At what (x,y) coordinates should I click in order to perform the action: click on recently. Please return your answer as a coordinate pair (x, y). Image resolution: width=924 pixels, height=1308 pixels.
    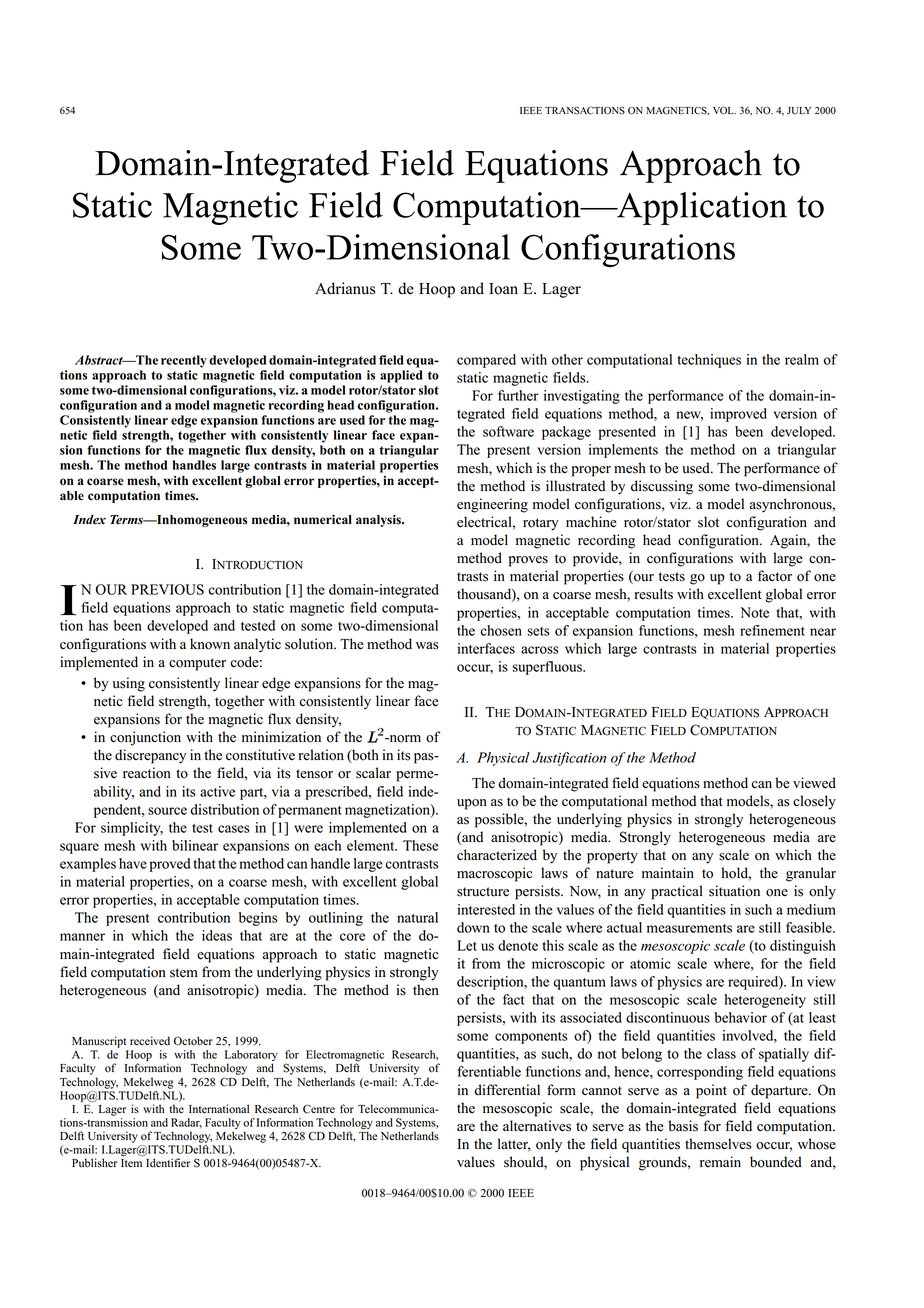
    Looking at the image, I should click on (184, 361).
